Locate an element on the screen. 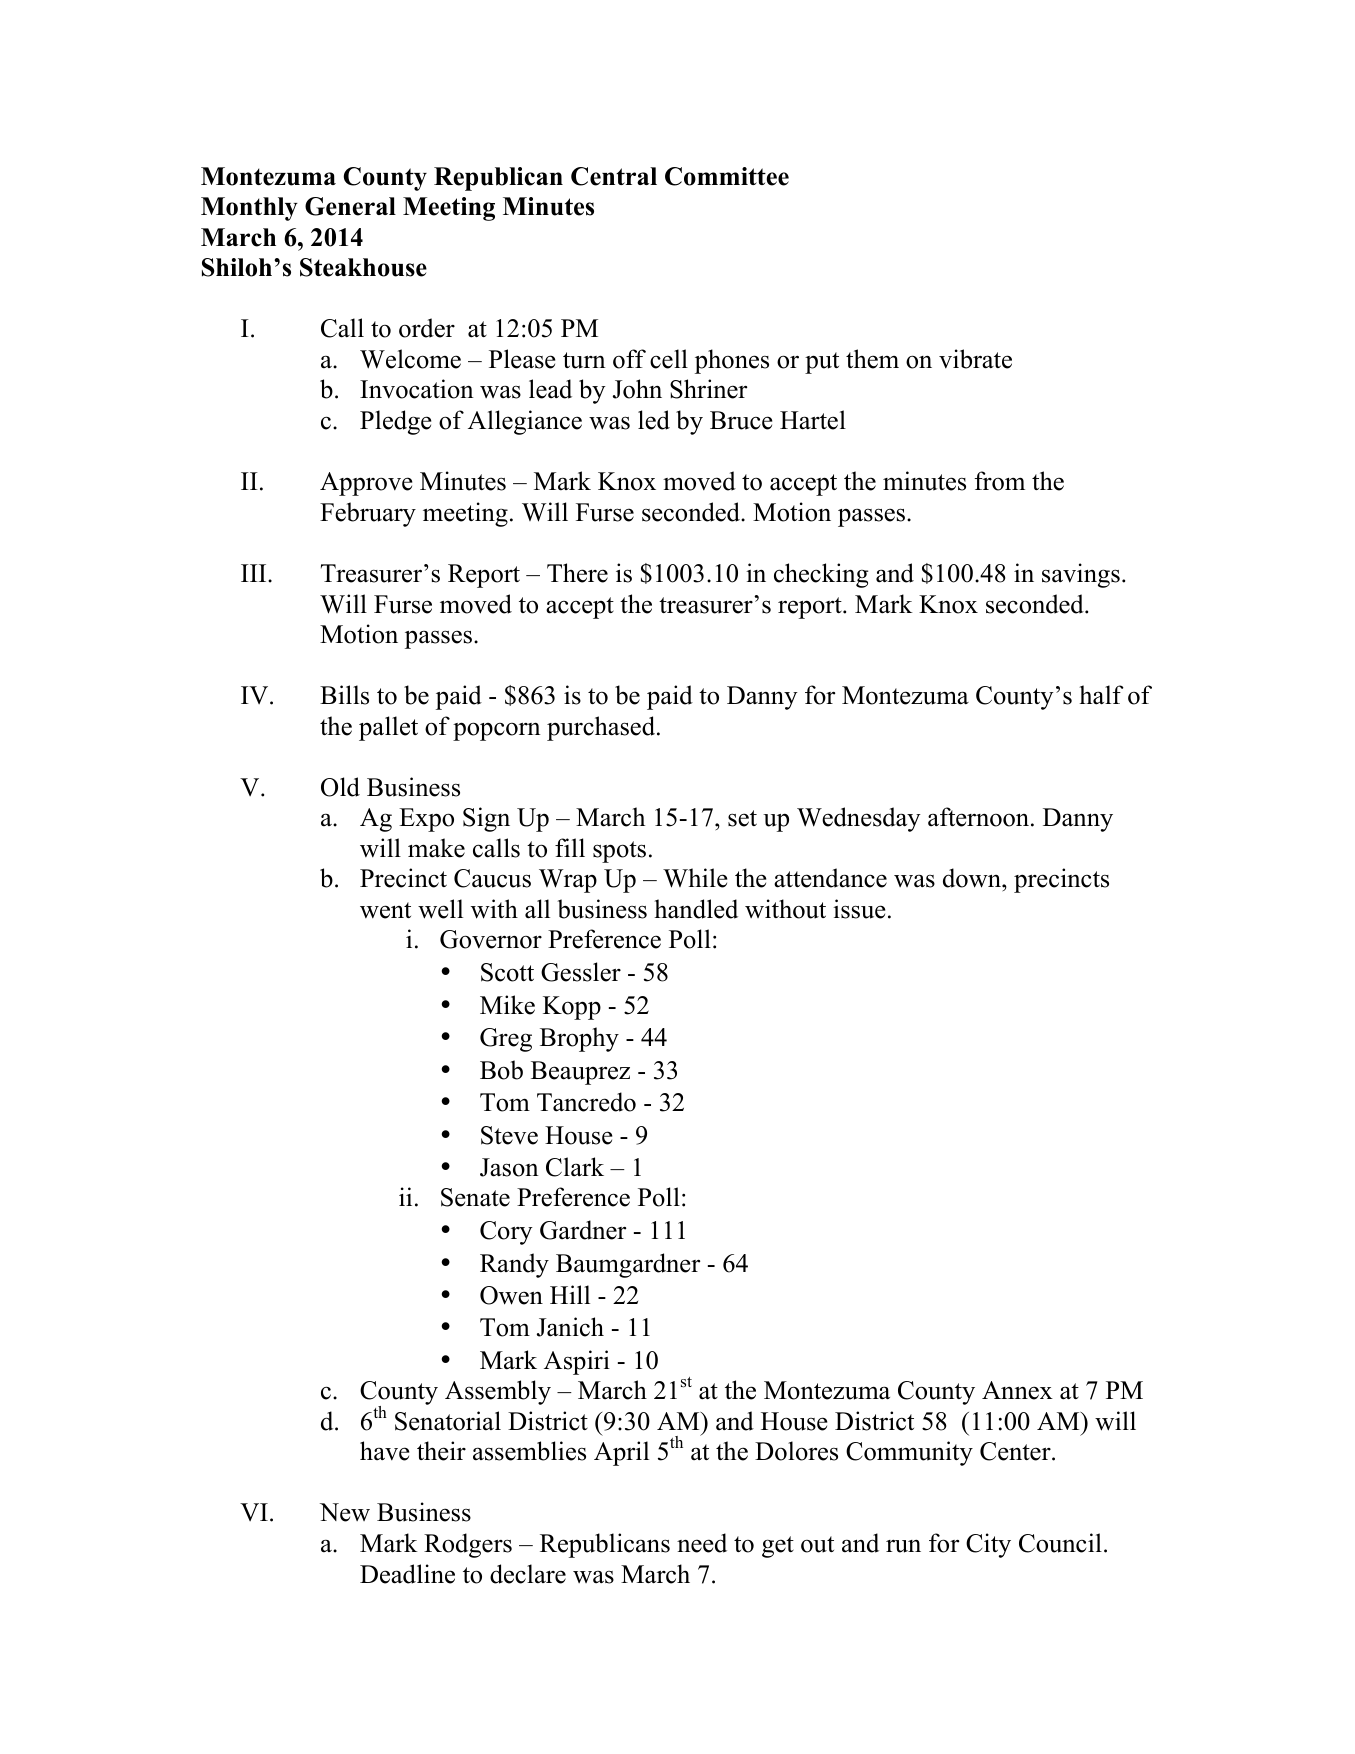 The height and width of the screenshot is (1754, 1355). While is located at coordinates (695, 878).
